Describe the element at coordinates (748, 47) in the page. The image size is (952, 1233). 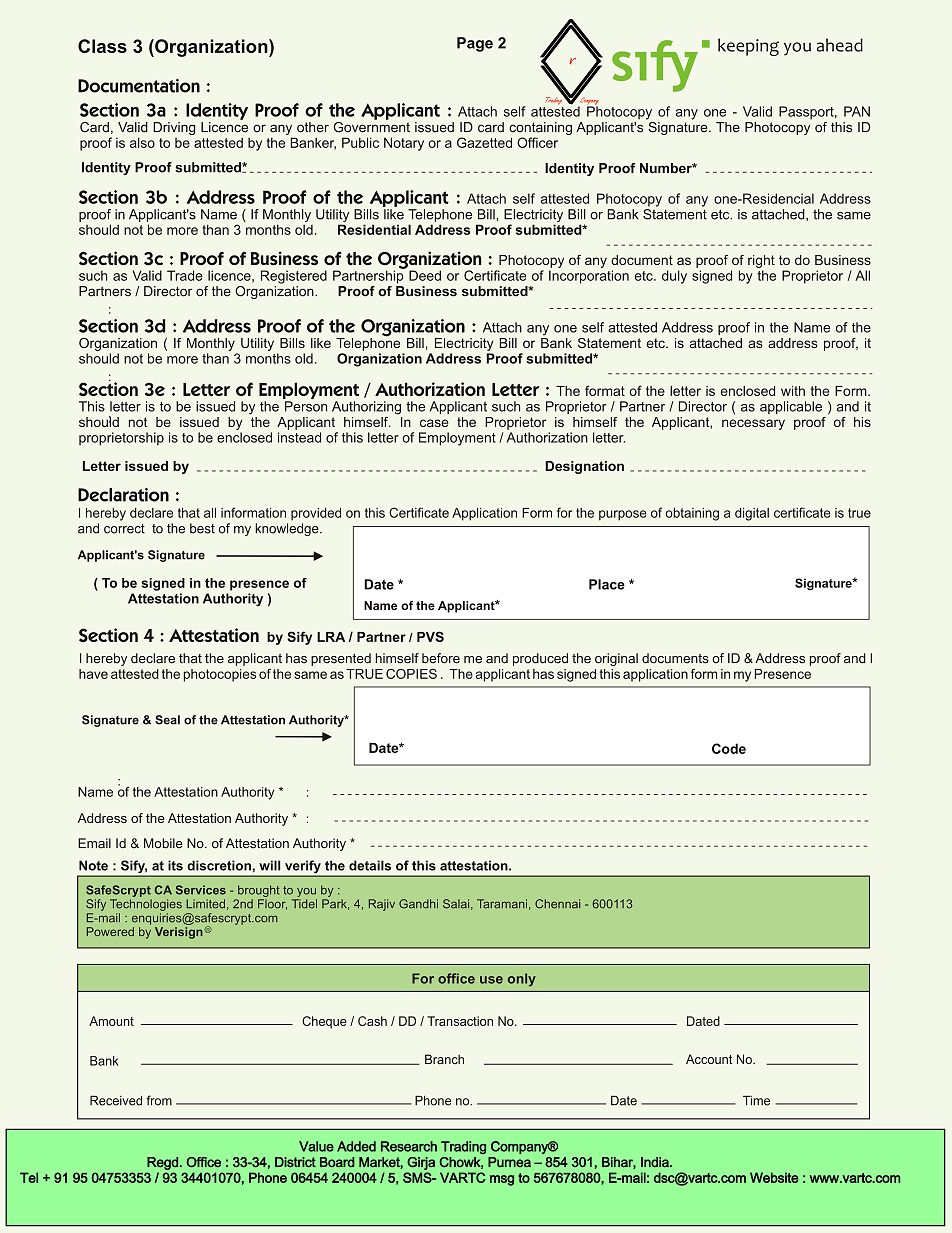
I see `keeping` at that location.
